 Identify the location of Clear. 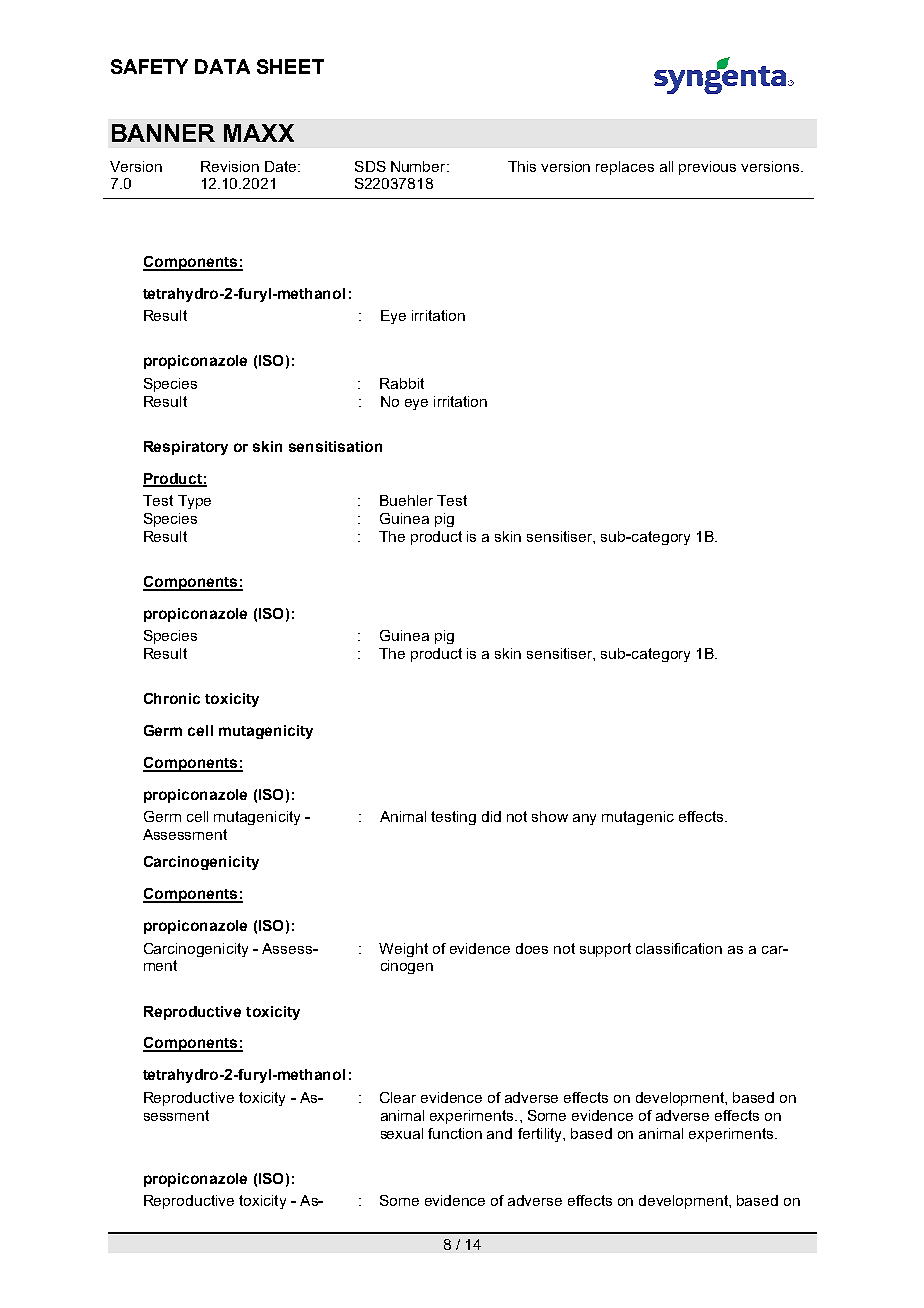
(398, 1097).
